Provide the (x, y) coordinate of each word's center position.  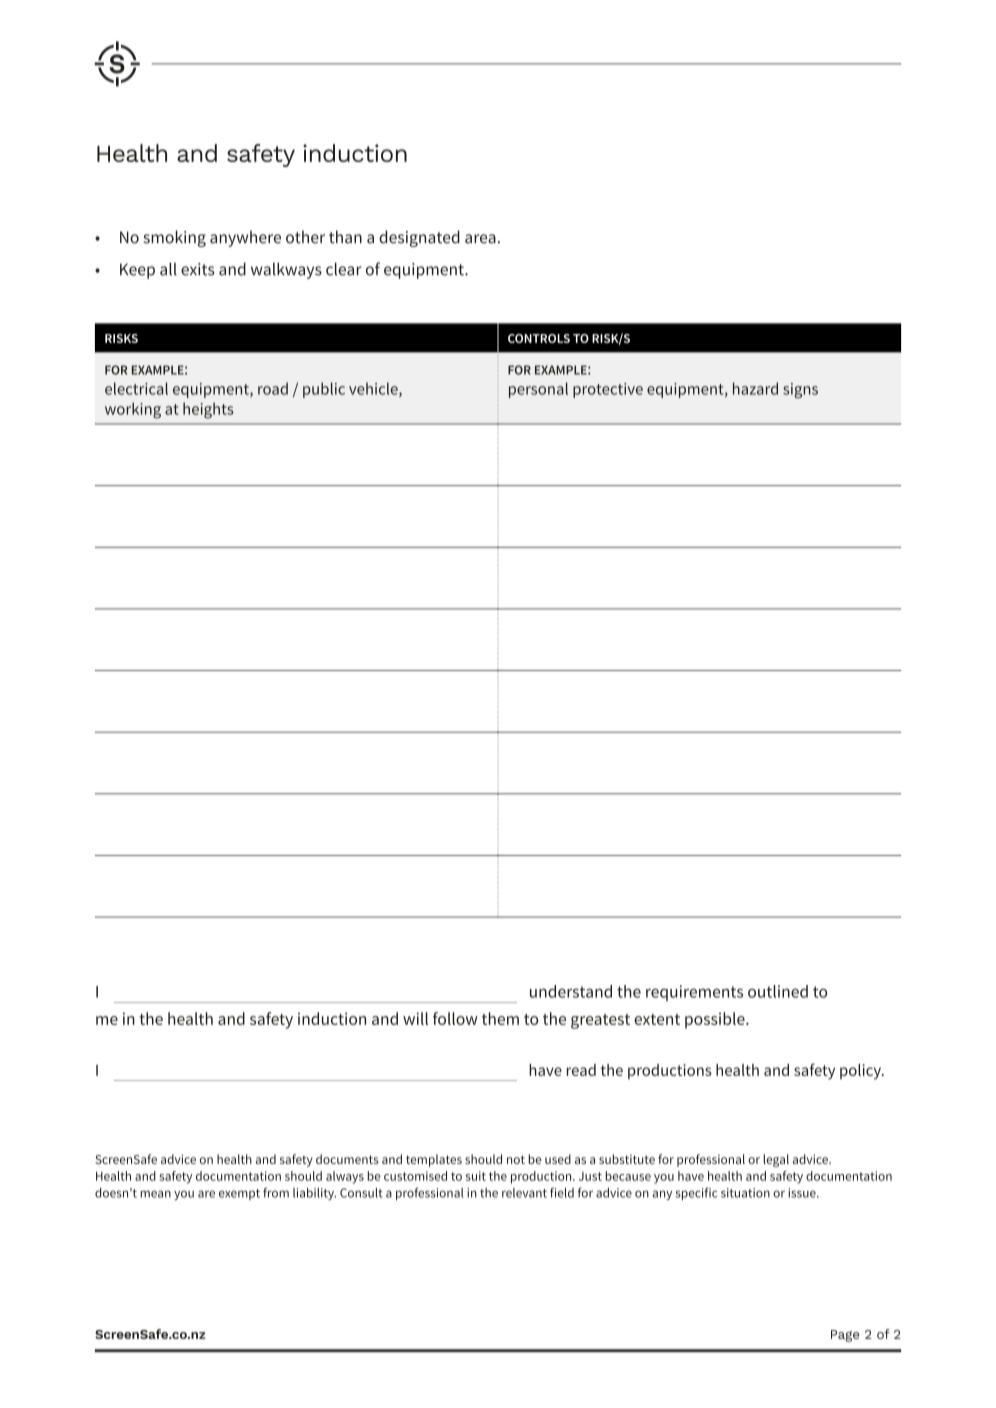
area (480, 239)
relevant (524, 1193)
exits (198, 269)
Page (845, 1336)
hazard (755, 388)
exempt (239, 1194)
